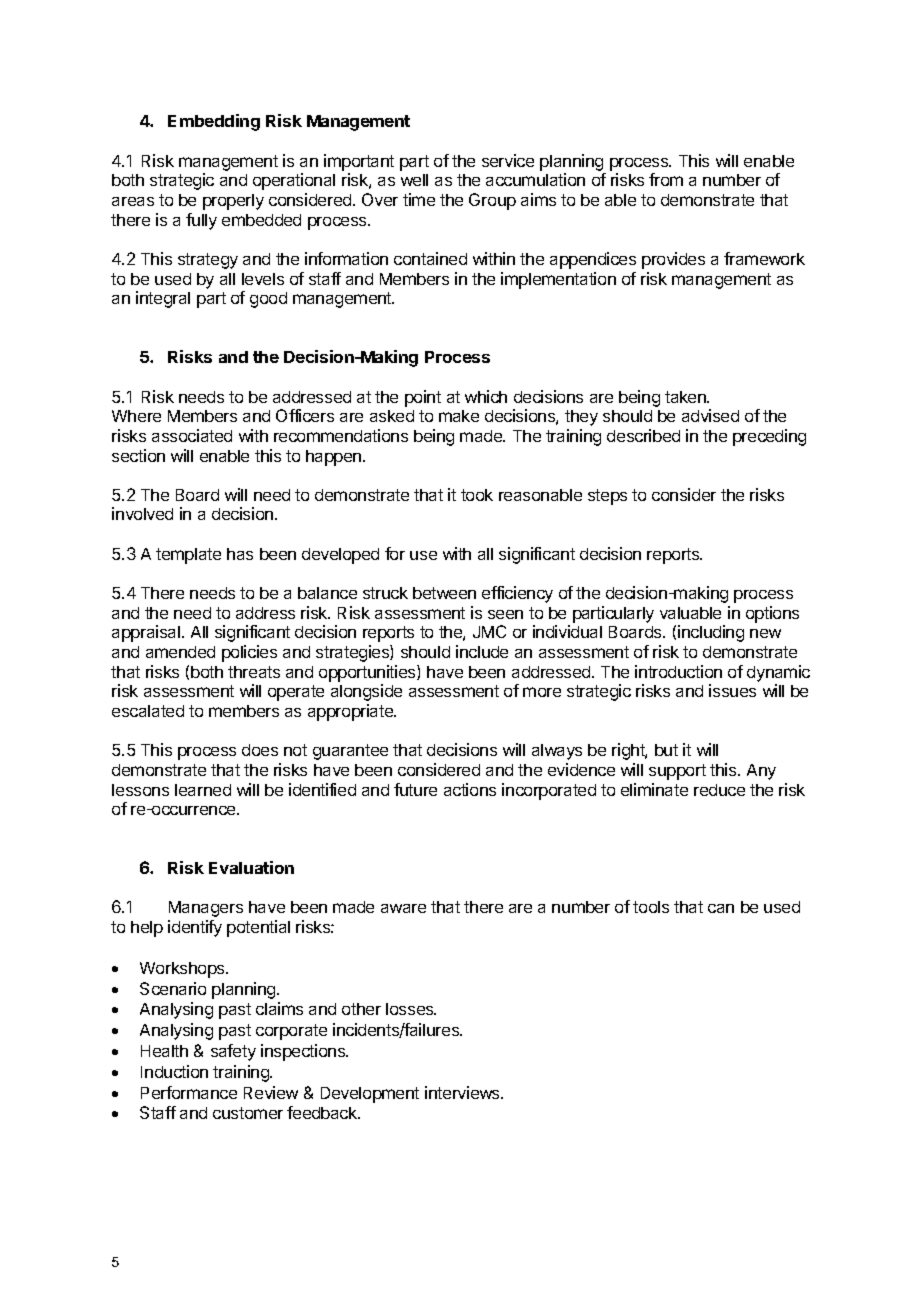  Describe the element at coordinates (189, 1092) in the screenshot. I see `Performance` at that location.
